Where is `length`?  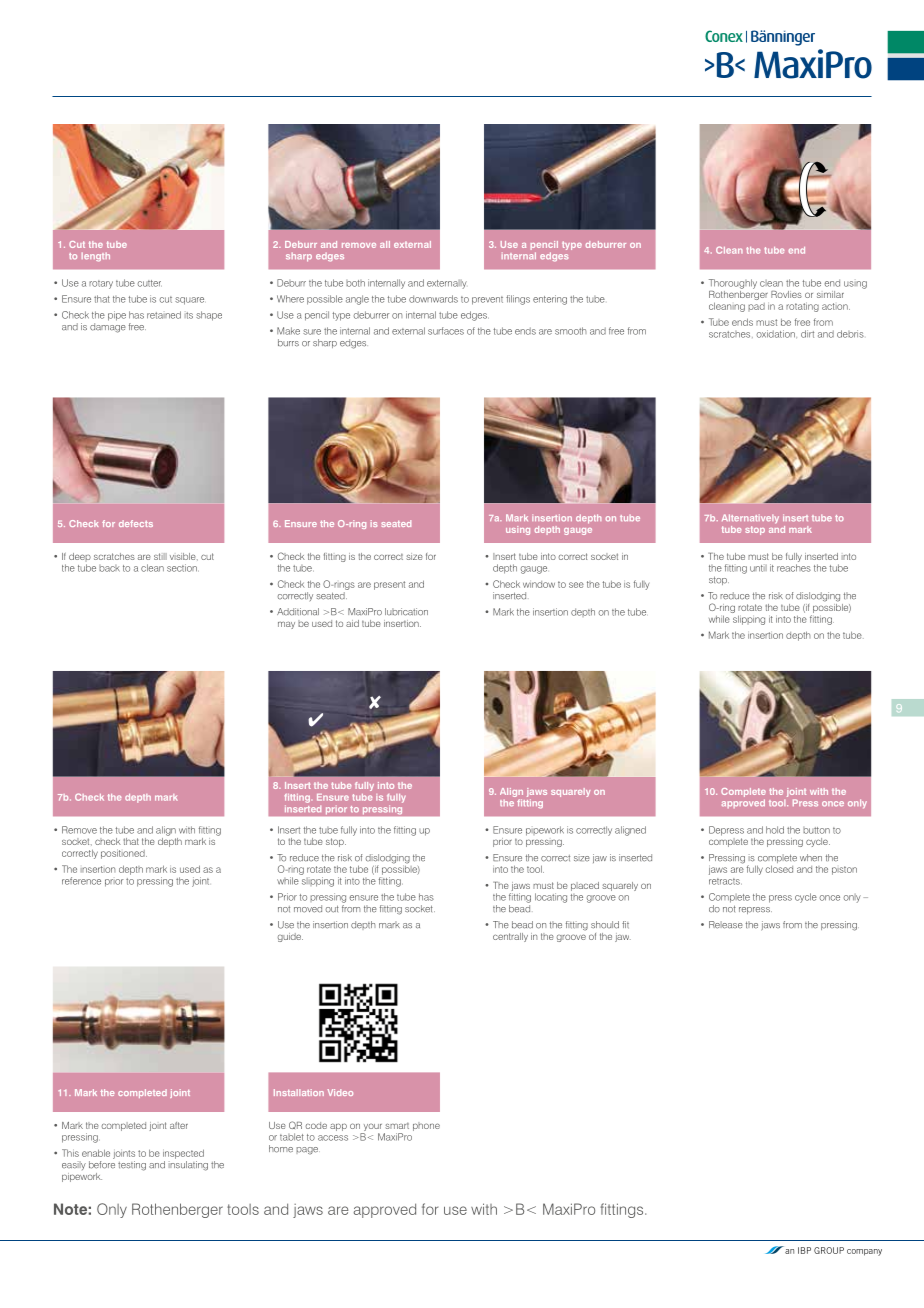
length is located at coordinates (96, 257).
